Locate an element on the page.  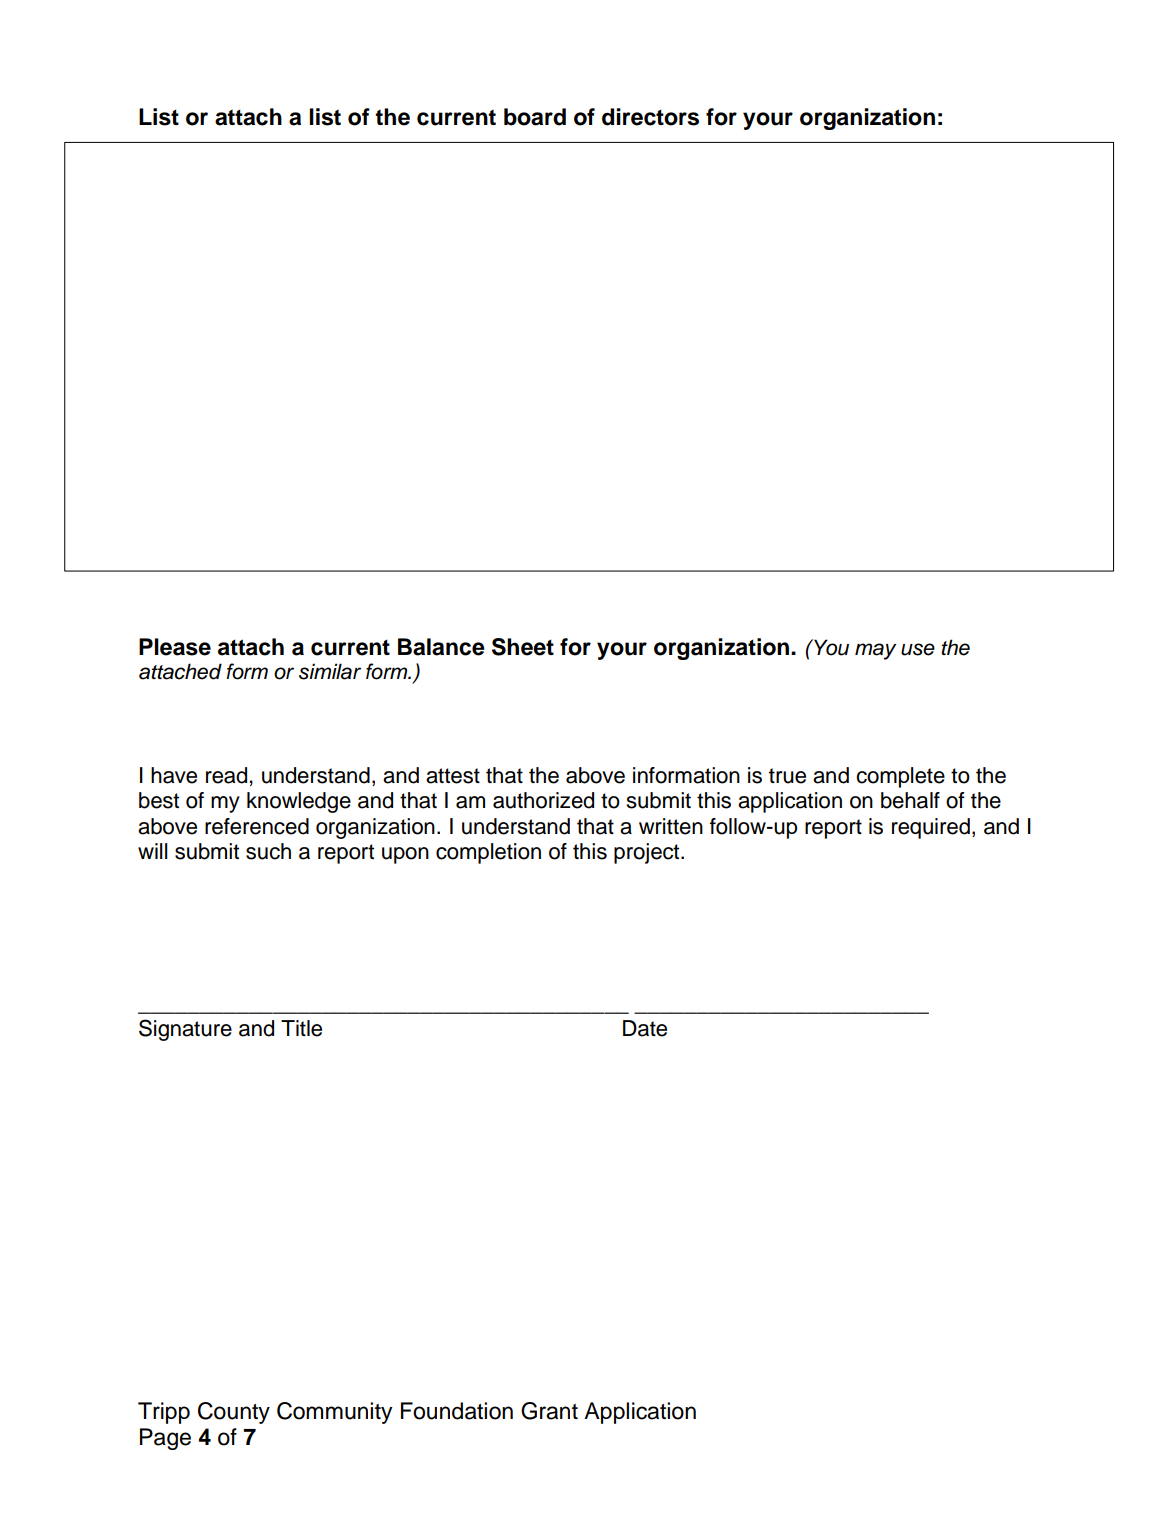
Please is located at coordinates (175, 647).
